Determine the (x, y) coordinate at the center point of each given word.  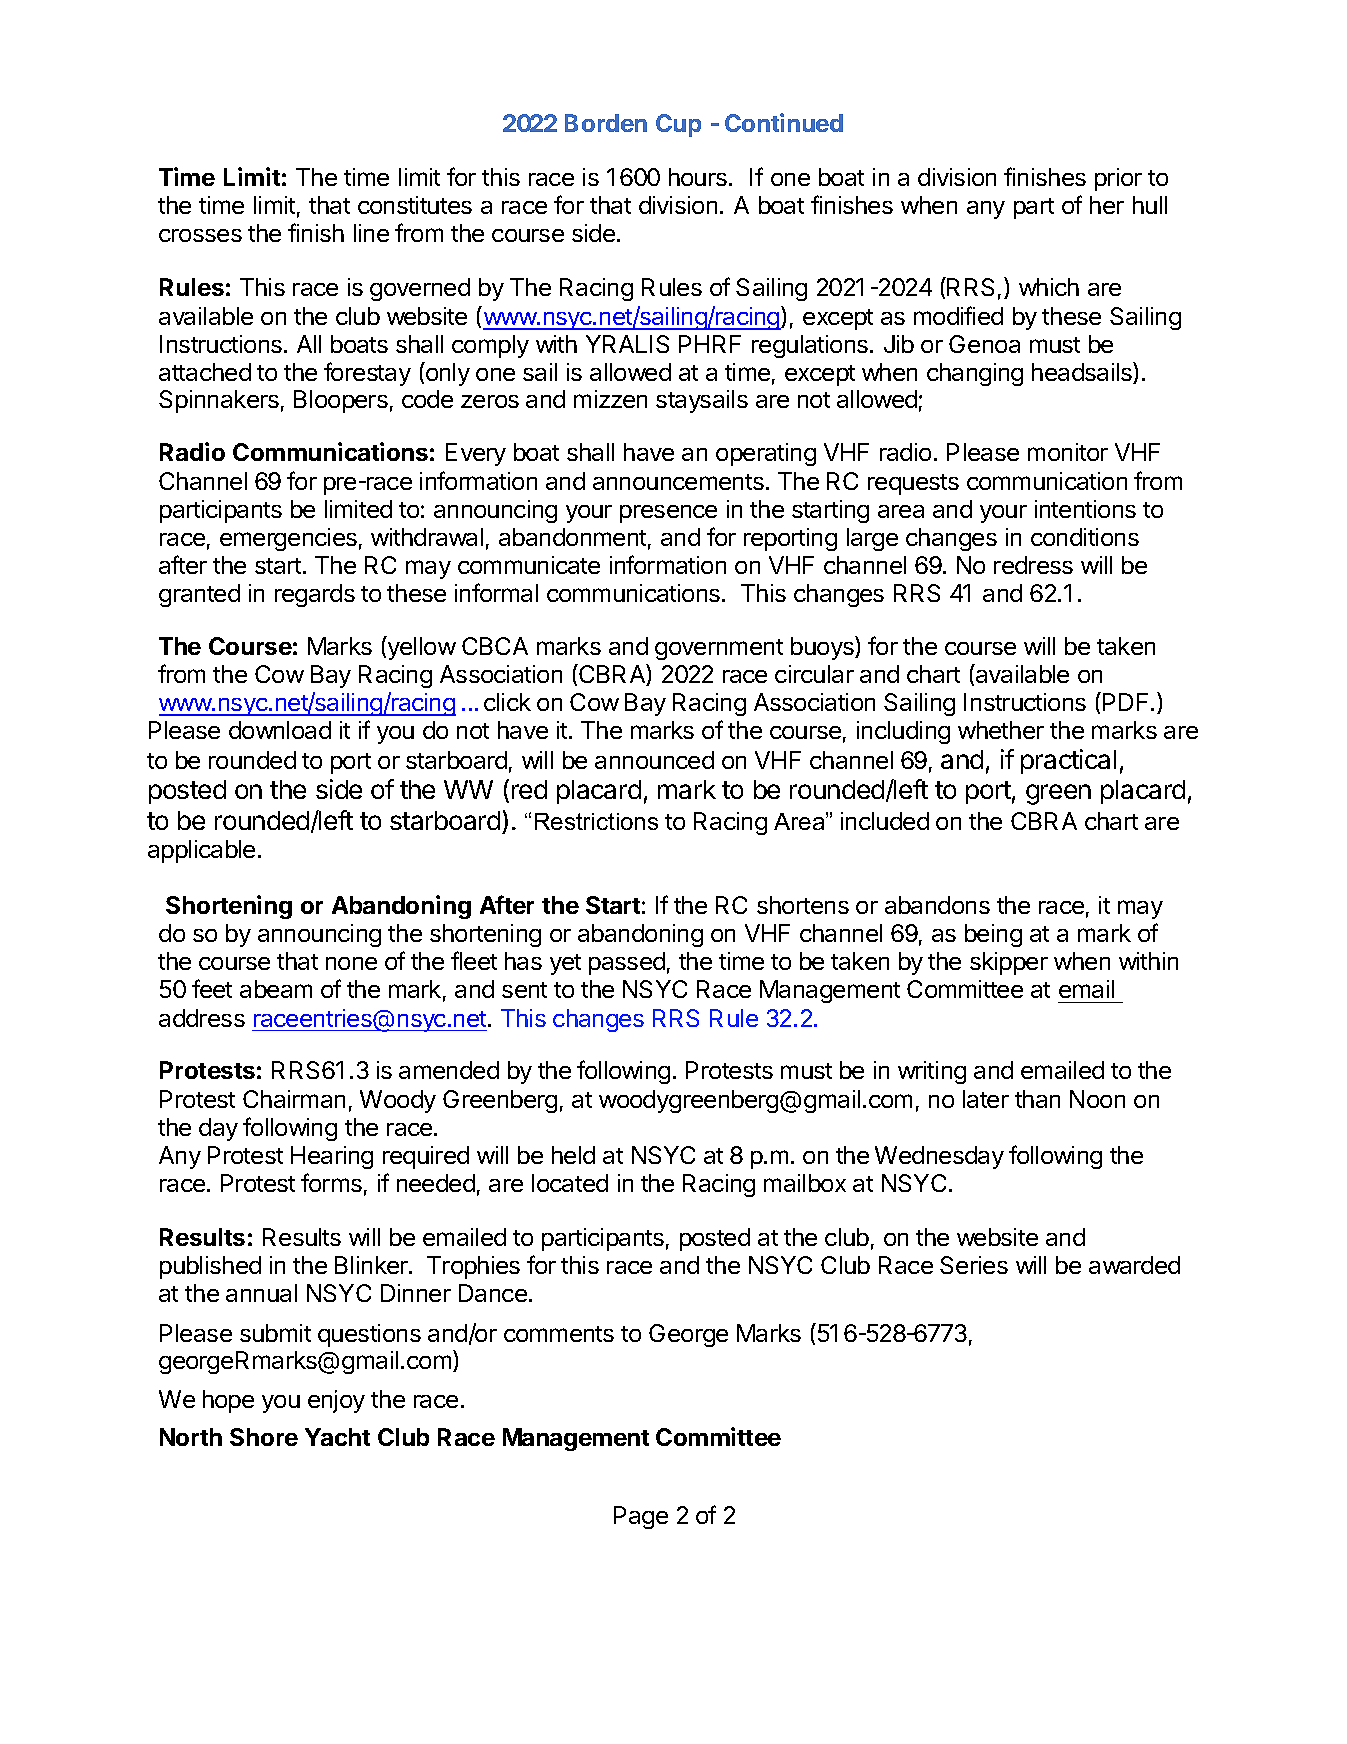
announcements (678, 482)
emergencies (288, 539)
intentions (1085, 509)
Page (641, 1517)
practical (1068, 761)
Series (974, 1265)
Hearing (332, 1157)
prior (1118, 179)
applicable (201, 851)
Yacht (337, 1437)
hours (698, 177)
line (371, 233)
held (573, 1155)
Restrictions (596, 821)
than (1037, 1099)
